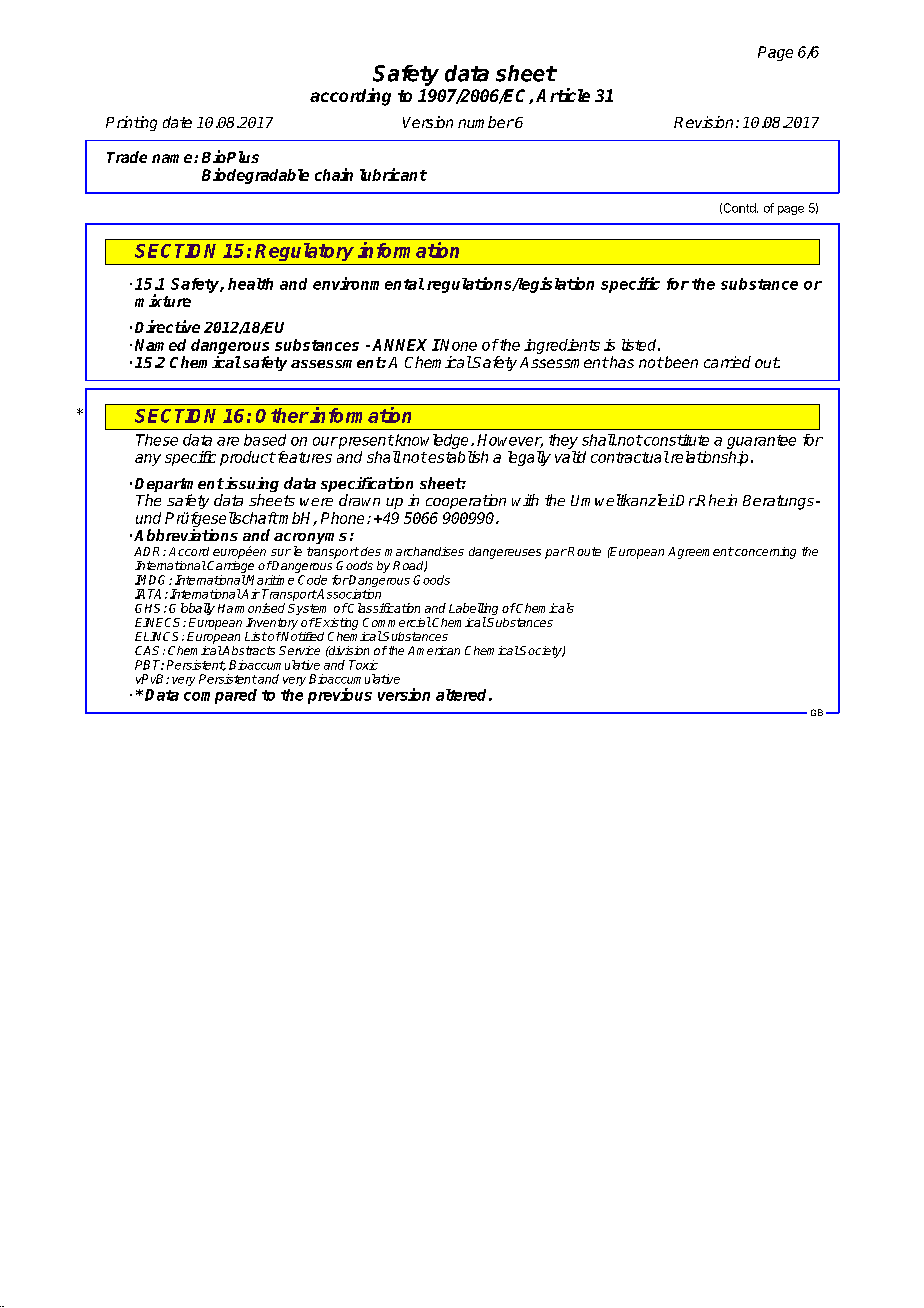  I want to click on Revision, so click(703, 122).
